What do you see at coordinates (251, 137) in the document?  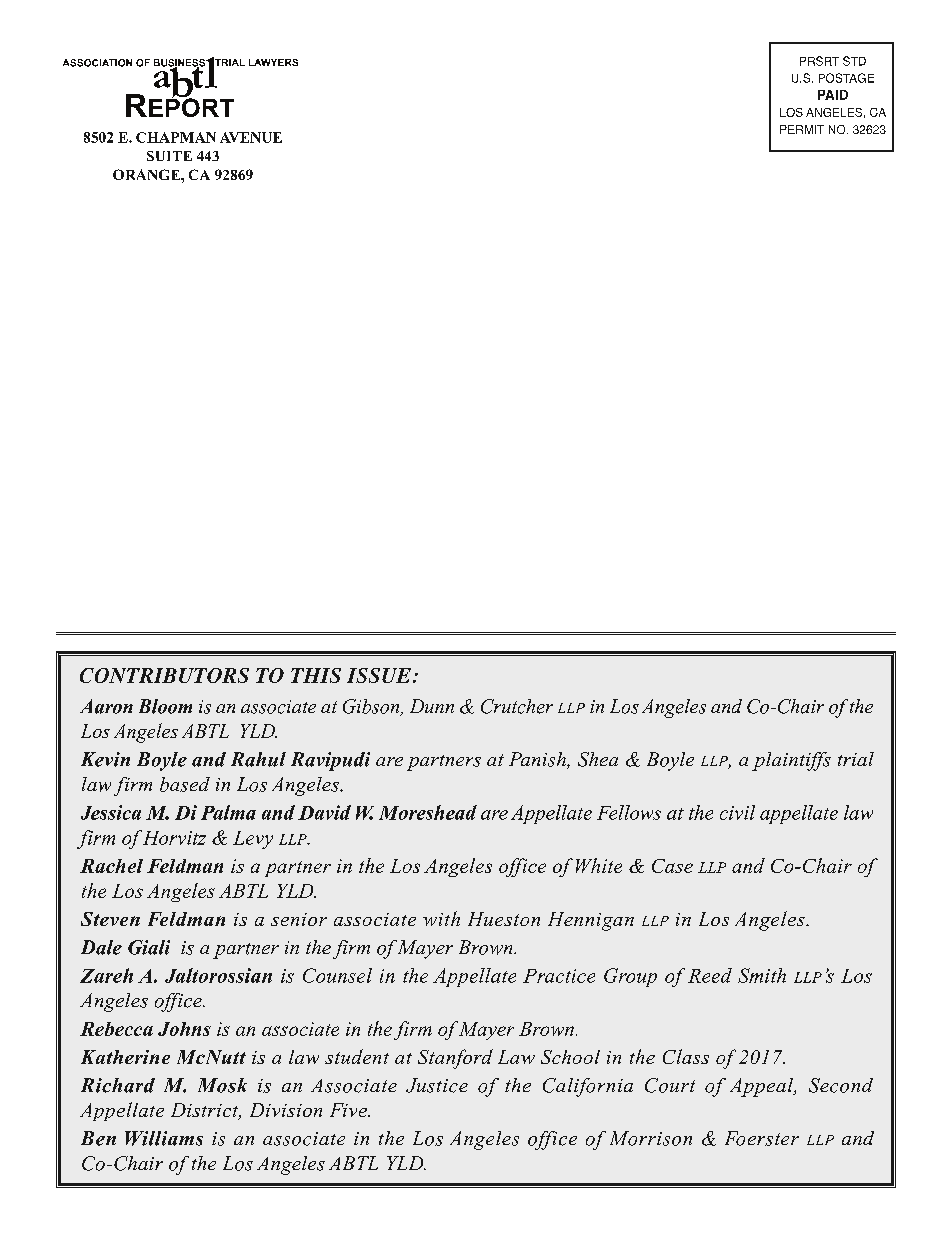 I see `AVENUE` at bounding box center [251, 137].
